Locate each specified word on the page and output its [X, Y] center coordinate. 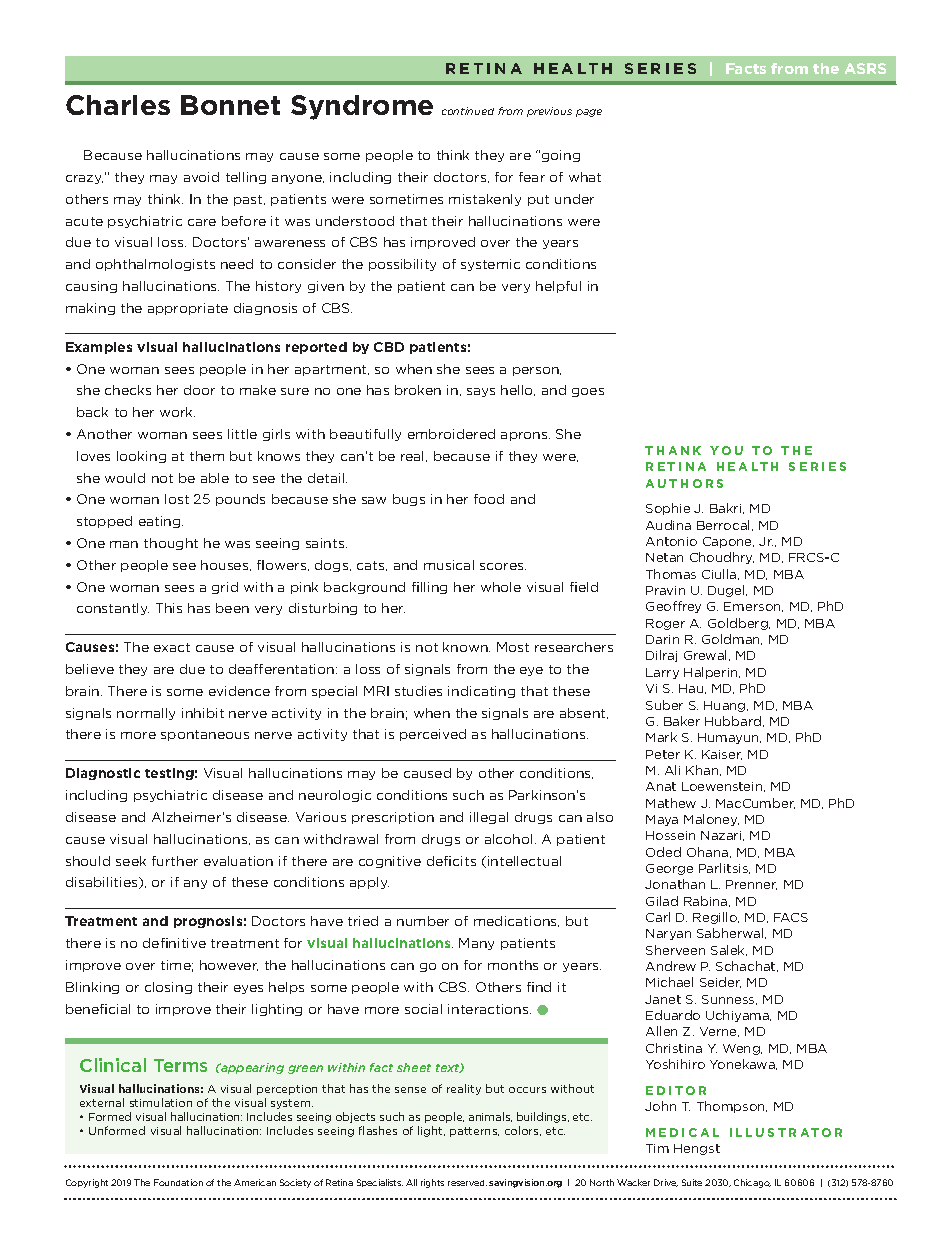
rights [432, 1183]
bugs [409, 500]
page [589, 113]
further [175, 861]
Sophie [668, 509]
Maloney [711, 820]
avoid [201, 177]
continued [468, 111]
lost [177, 499]
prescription [393, 818]
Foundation [178, 1182]
